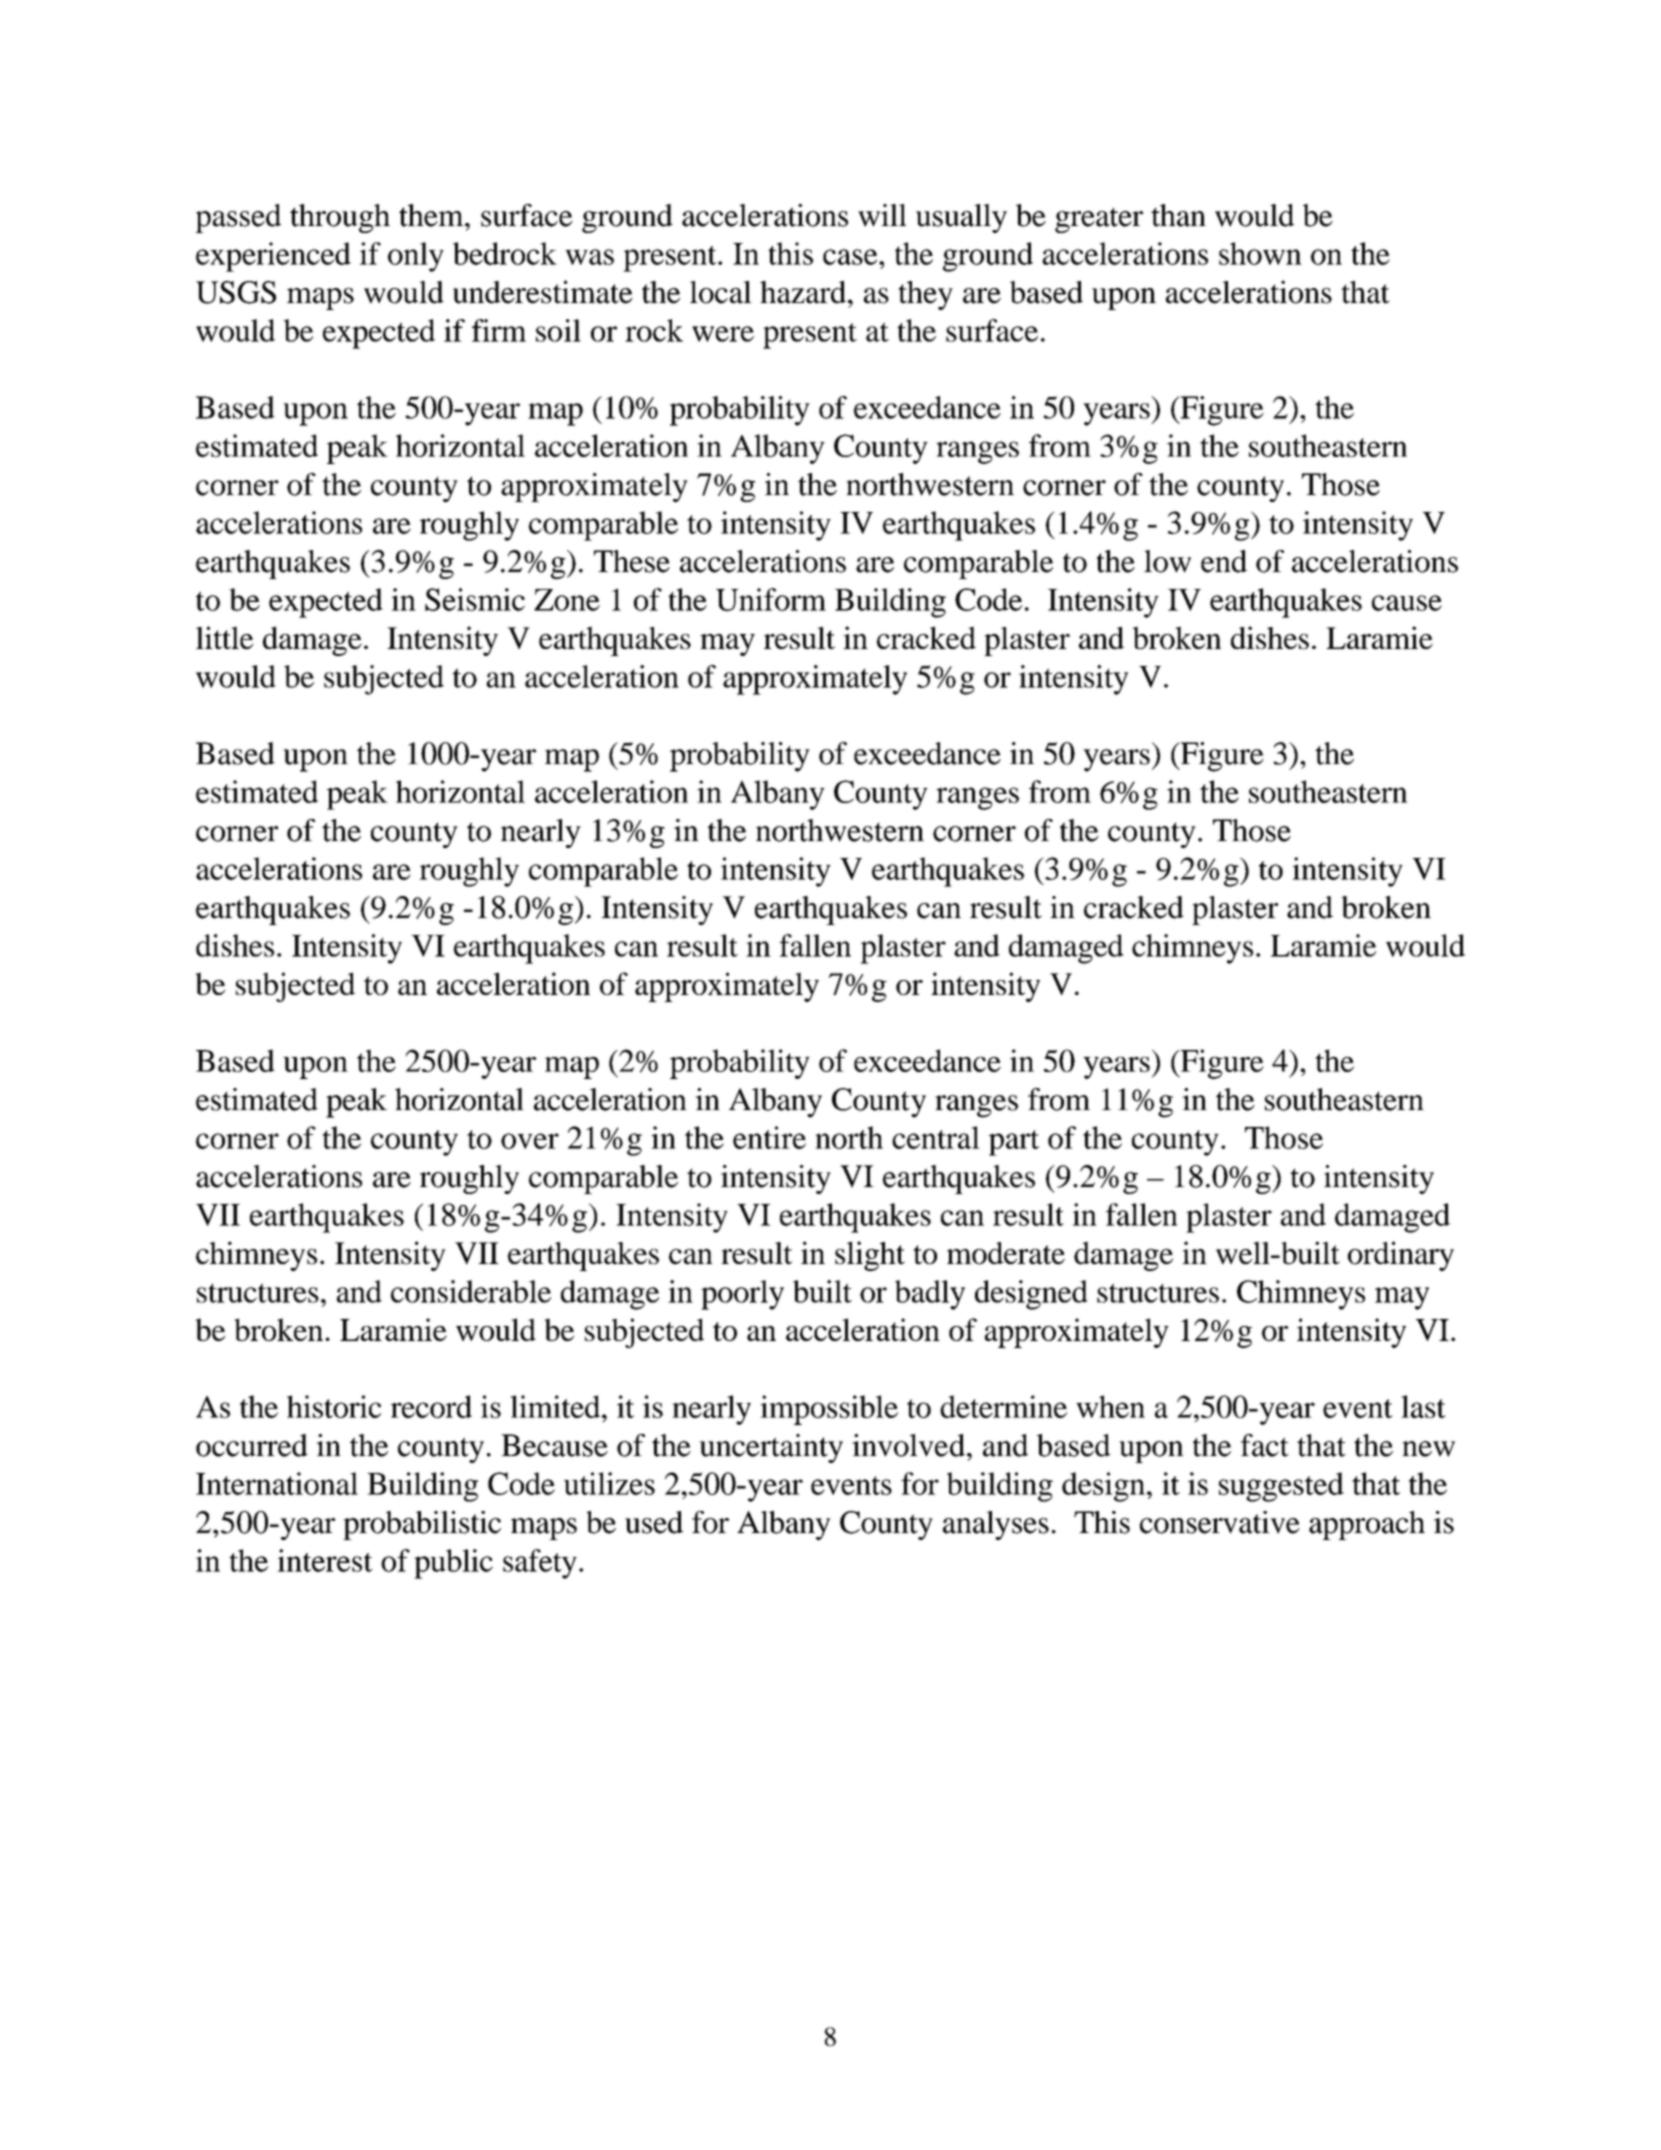  Describe the element at coordinates (771, 1448) in the screenshot. I see `uncertainty` at that location.
